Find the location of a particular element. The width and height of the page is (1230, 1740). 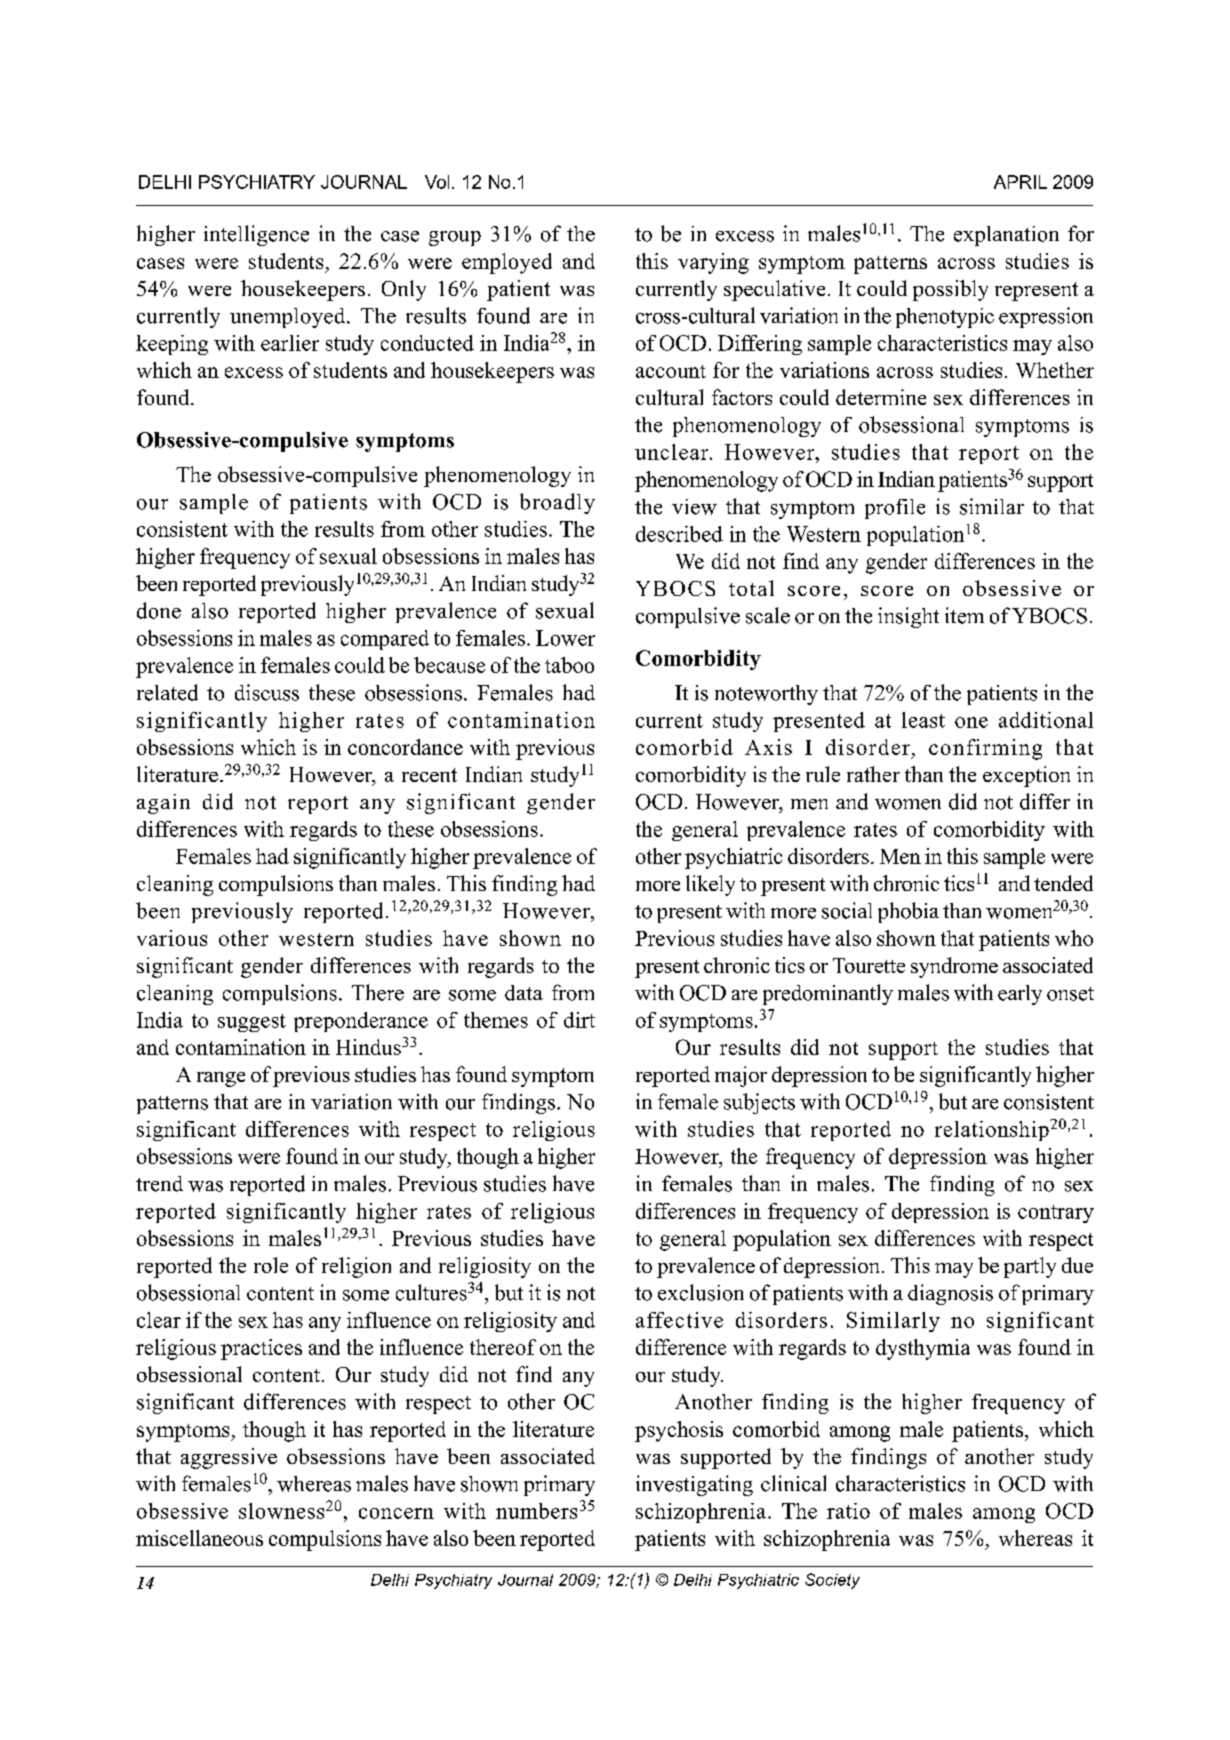

miscellaneous is located at coordinates (199, 1538).
